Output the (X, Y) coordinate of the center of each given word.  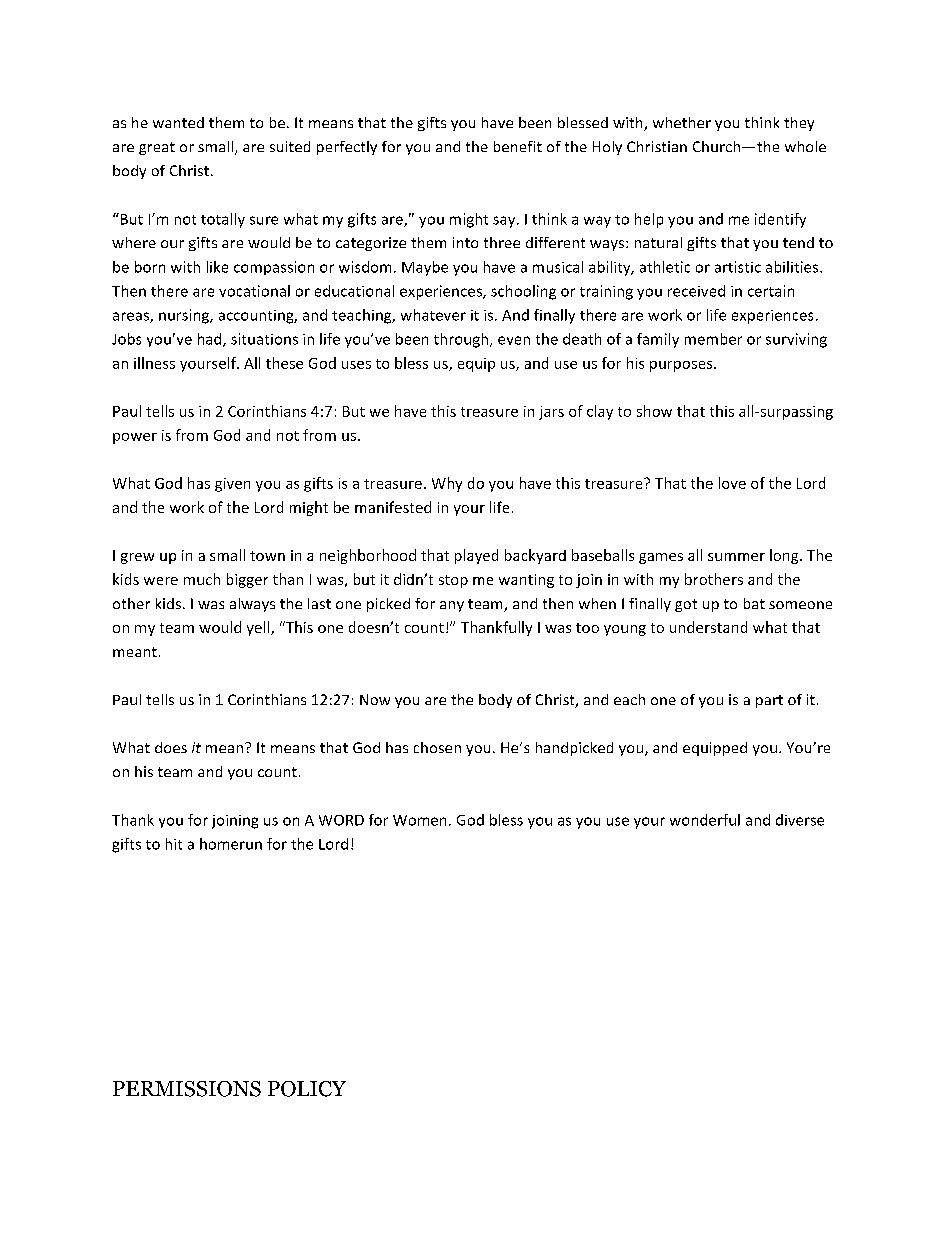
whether (682, 122)
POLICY (307, 1089)
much (202, 579)
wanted (178, 122)
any (452, 606)
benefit (518, 146)
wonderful (705, 820)
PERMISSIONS (187, 1089)
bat (754, 603)
